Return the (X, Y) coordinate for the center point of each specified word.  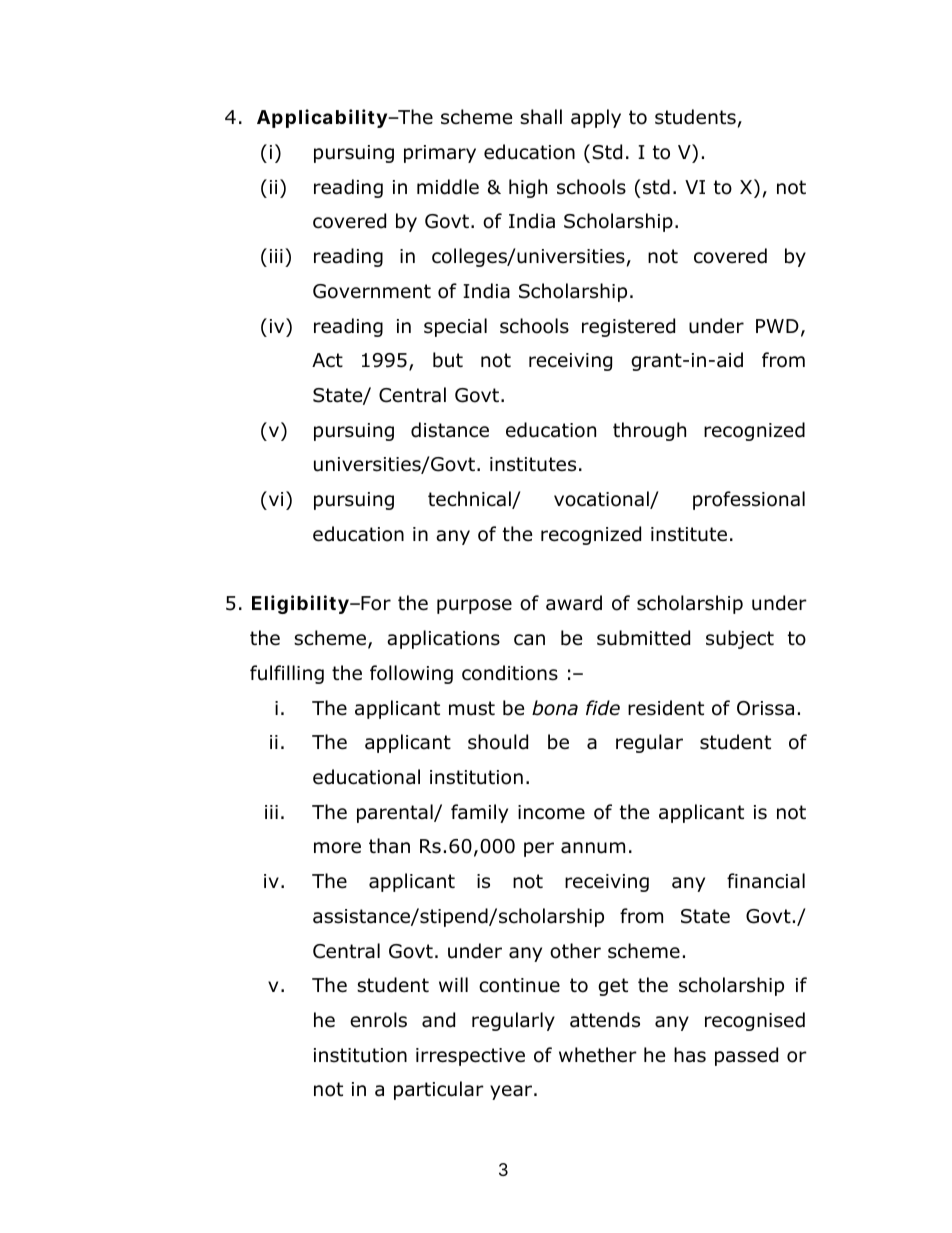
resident (666, 708)
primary (440, 154)
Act (327, 360)
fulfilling (287, 674)
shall (541, 117)
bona (555, 708)
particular (439, 1090)
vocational (602, 500)
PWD (777, 326)
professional (749, 500)
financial (766, 881)
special (455, 327)
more (337, 848)
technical (470, 500)
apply (596, 118)
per (539, 849)
